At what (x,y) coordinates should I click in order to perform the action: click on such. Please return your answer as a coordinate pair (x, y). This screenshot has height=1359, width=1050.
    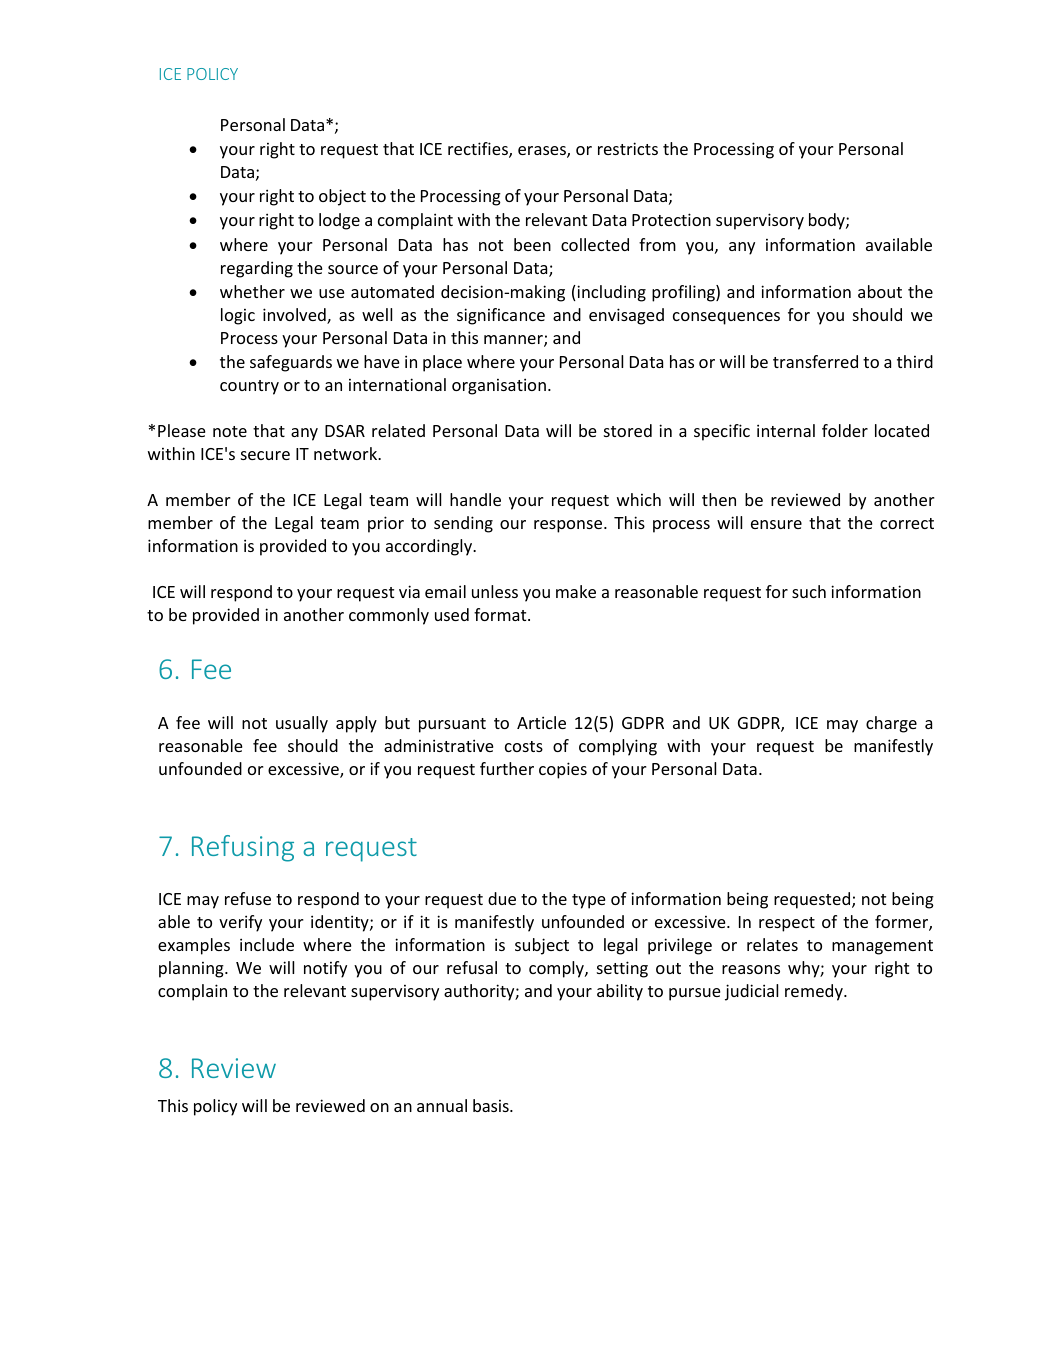
    Looking at the image, I should click on (809, 591).
